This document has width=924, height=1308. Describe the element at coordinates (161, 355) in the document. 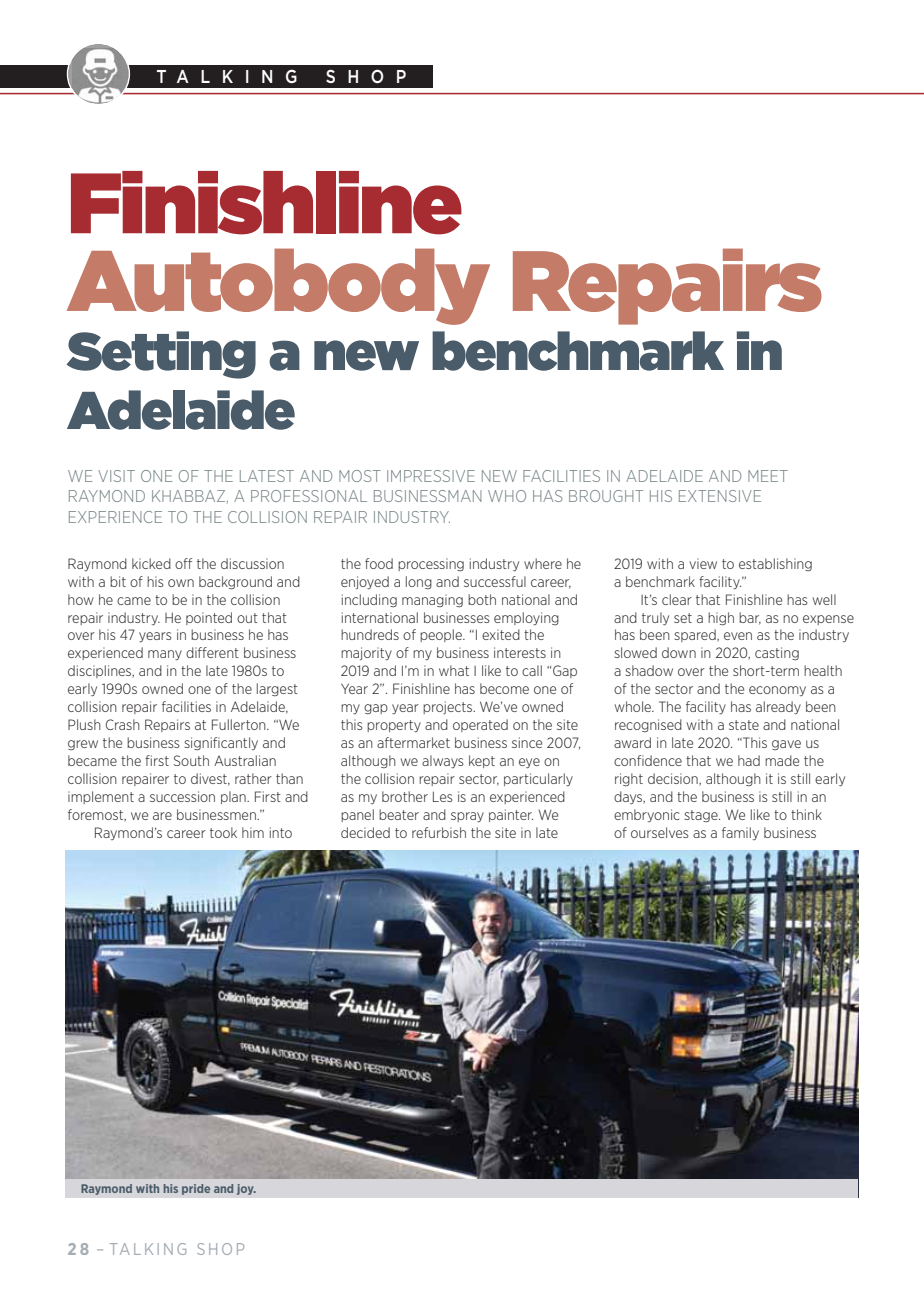

I see `Setting` at that location.
